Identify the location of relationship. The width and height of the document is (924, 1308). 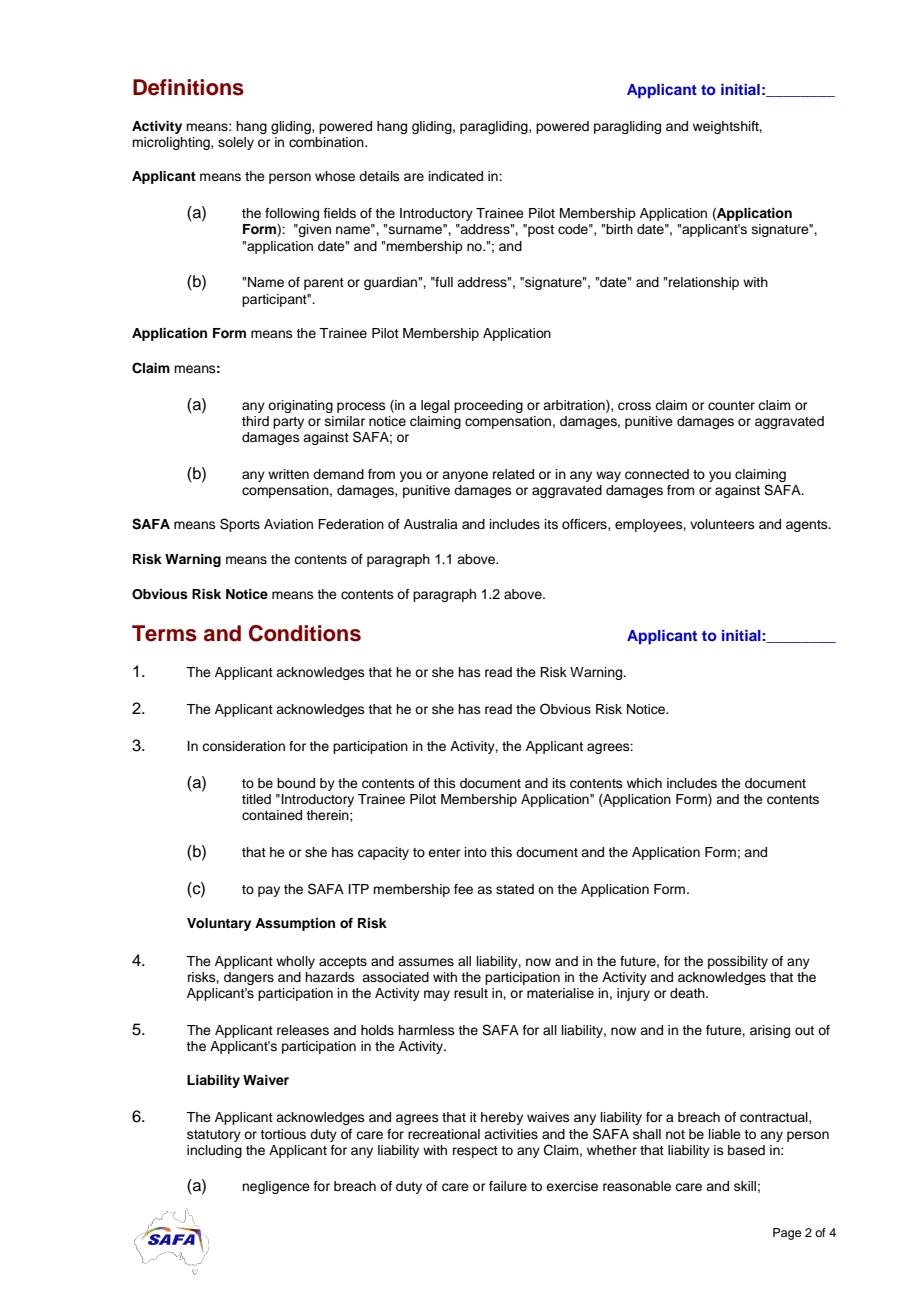
(704, 283).
